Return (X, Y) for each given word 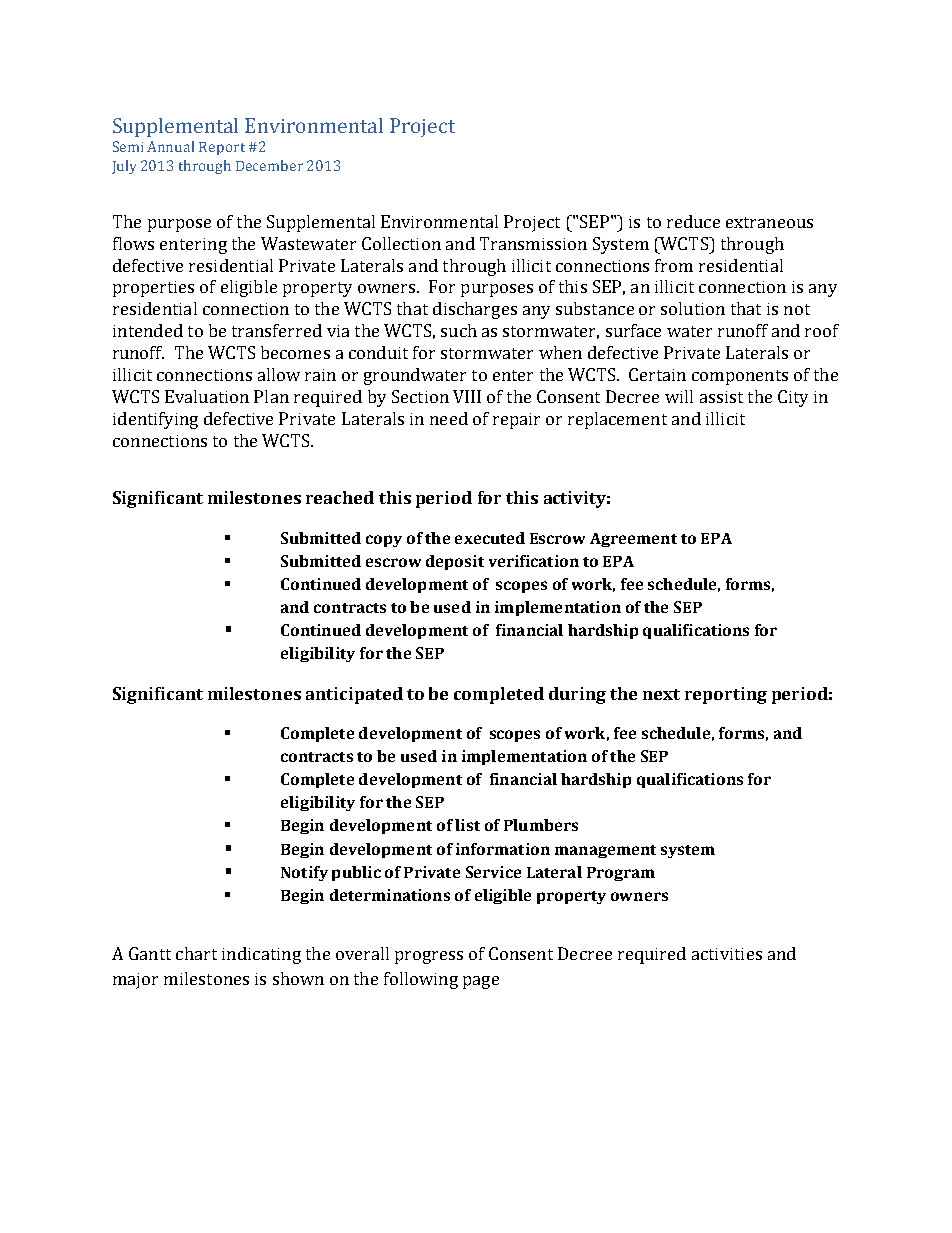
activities (727, 954)
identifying (155, 420)
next (661, 694)
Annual (170, 146)
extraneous (769, 222)
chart (196, 953)
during (577, 695)
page (481, 982)
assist (721, 397)
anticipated (354, 695)
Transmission (533, 243)
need (449, 418)
